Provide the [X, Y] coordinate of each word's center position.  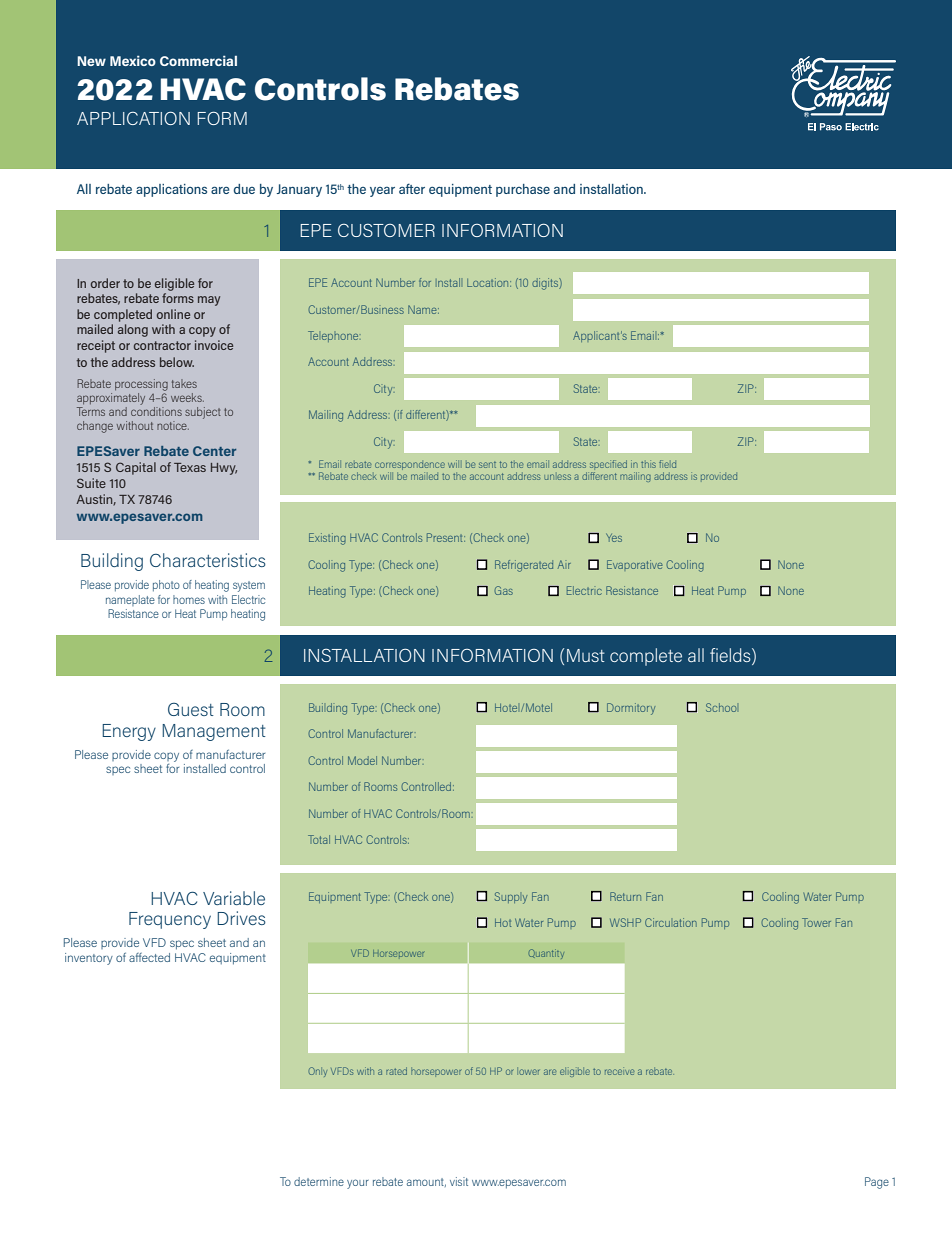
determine [319, 1181]
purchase [523, 190]
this [648, 464]
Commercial [198, 61]
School [721, 707]
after [412, 188]
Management [214, 732]
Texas [190, 467]
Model [362, 760]
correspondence [410, 466]
